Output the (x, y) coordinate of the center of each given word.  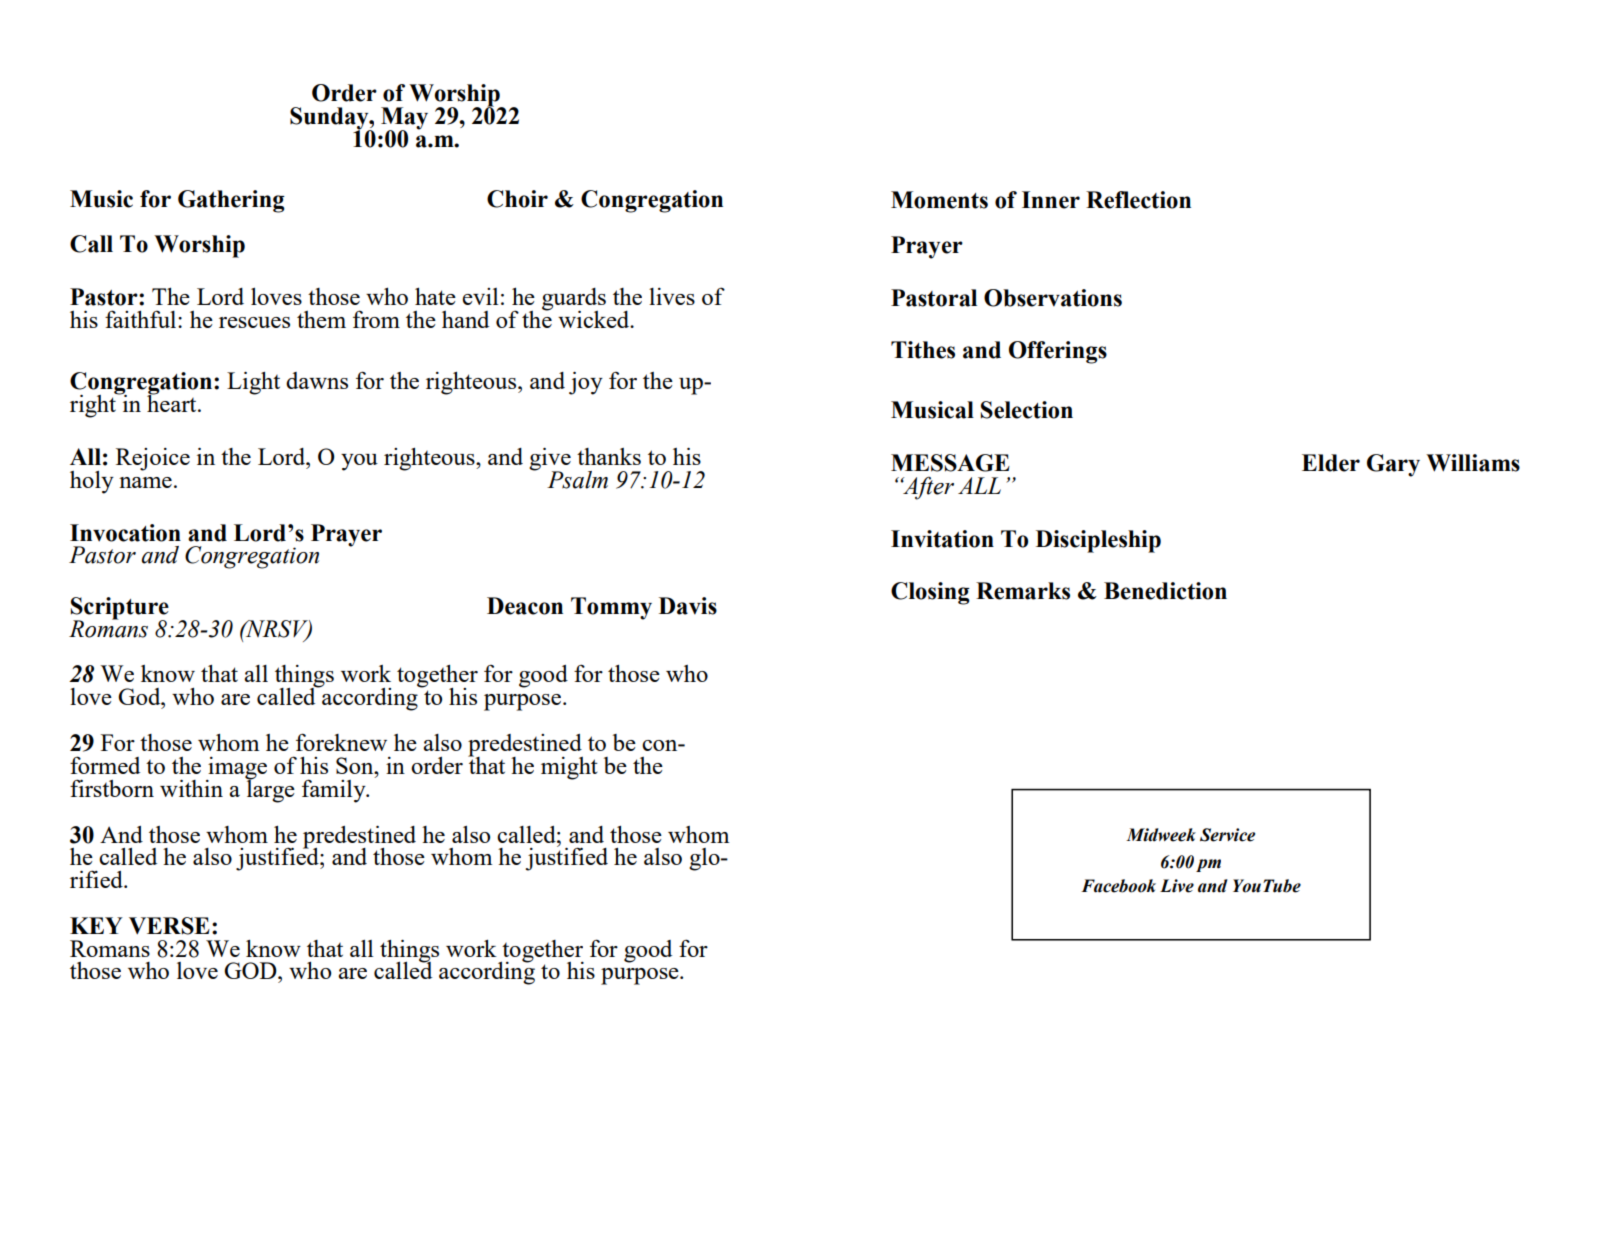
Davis (688, 606)
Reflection (1138, 200)
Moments (939, 200)
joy (586, 383)
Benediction (1165, 591)
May (404, 119)
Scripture (120, 609)
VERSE (169, 926)
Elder (1331, 463)
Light (253, 383)
